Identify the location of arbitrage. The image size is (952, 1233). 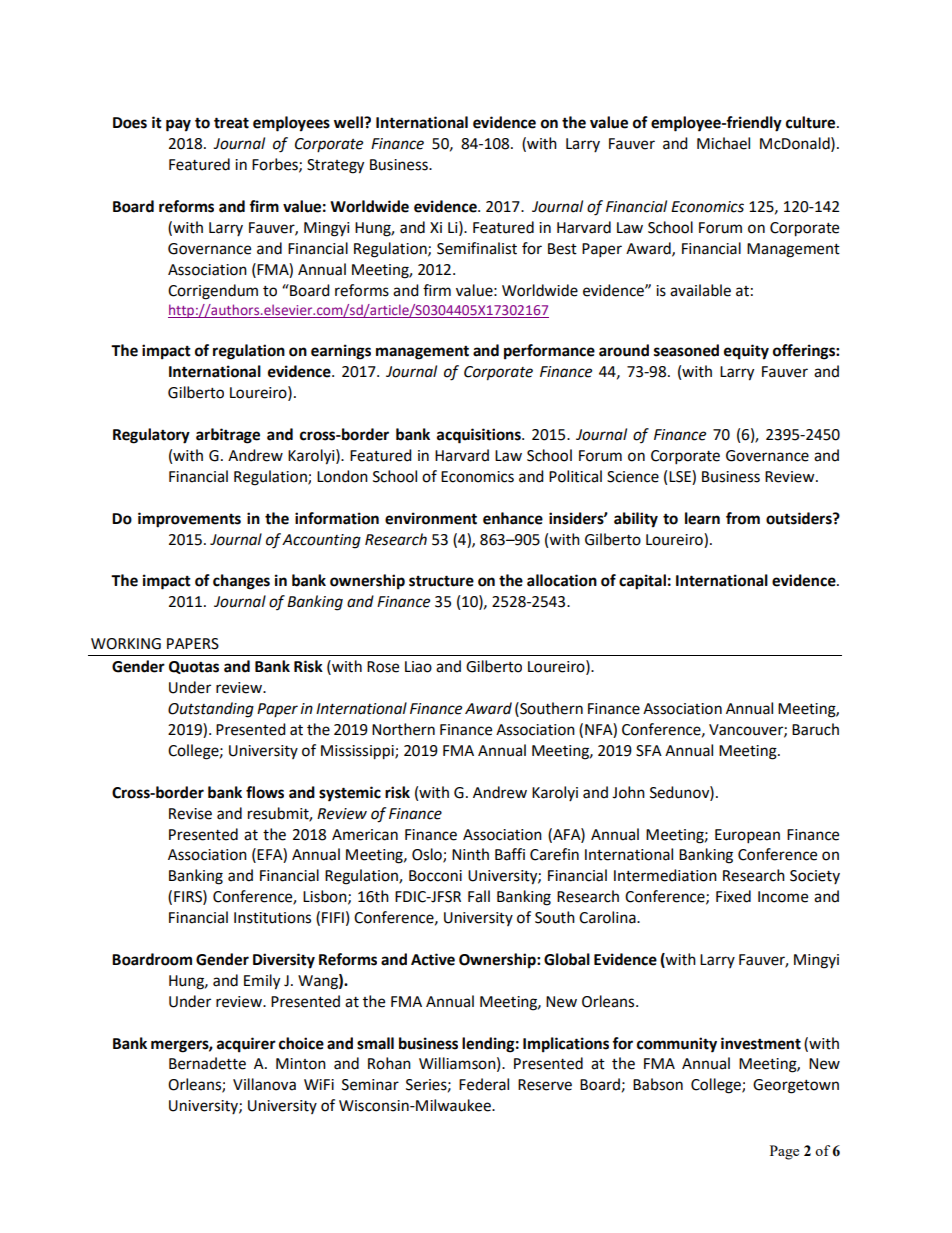
(228, 436).
